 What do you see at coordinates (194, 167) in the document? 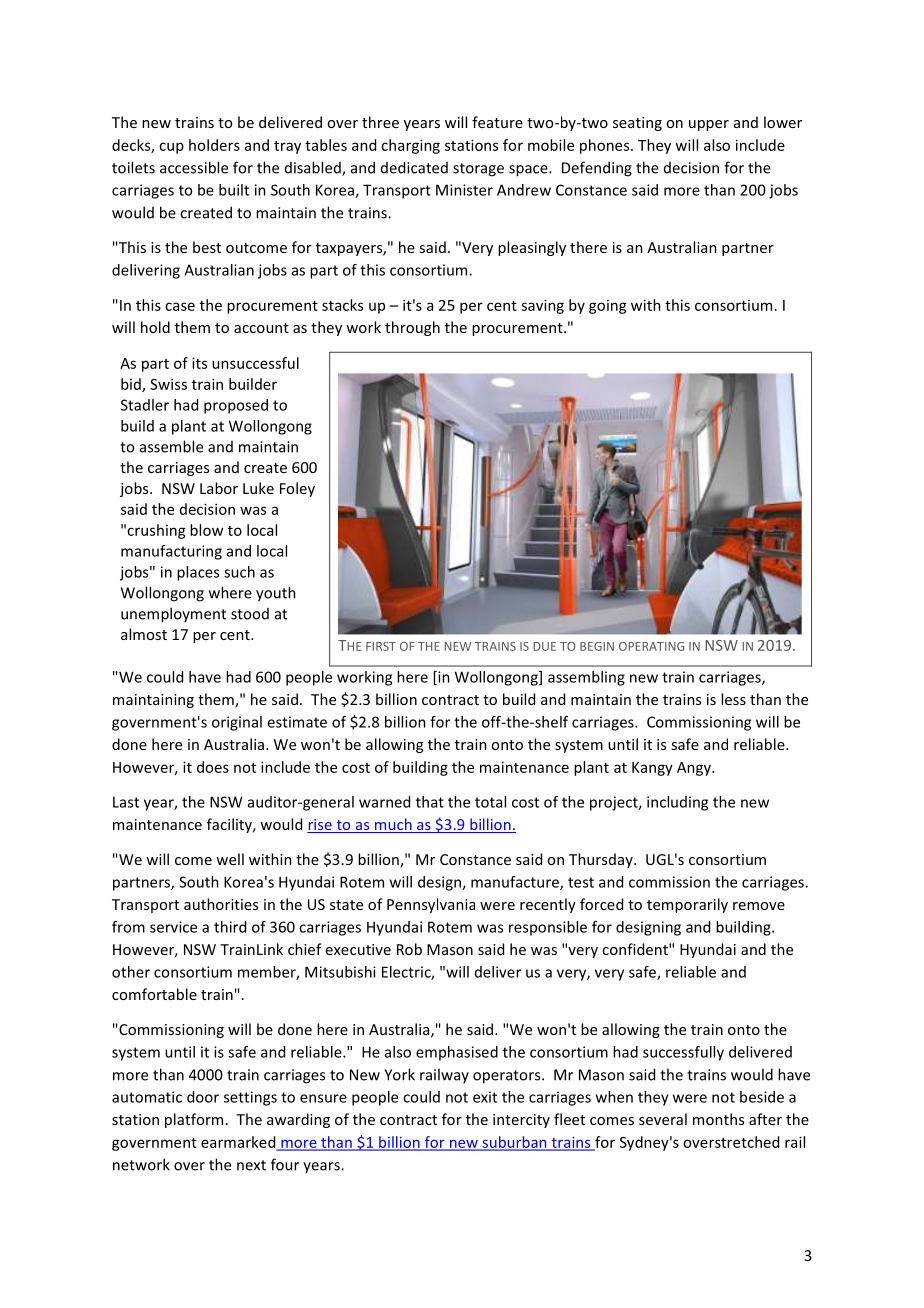
I see `accessible` at bounding box center [194, 167].
